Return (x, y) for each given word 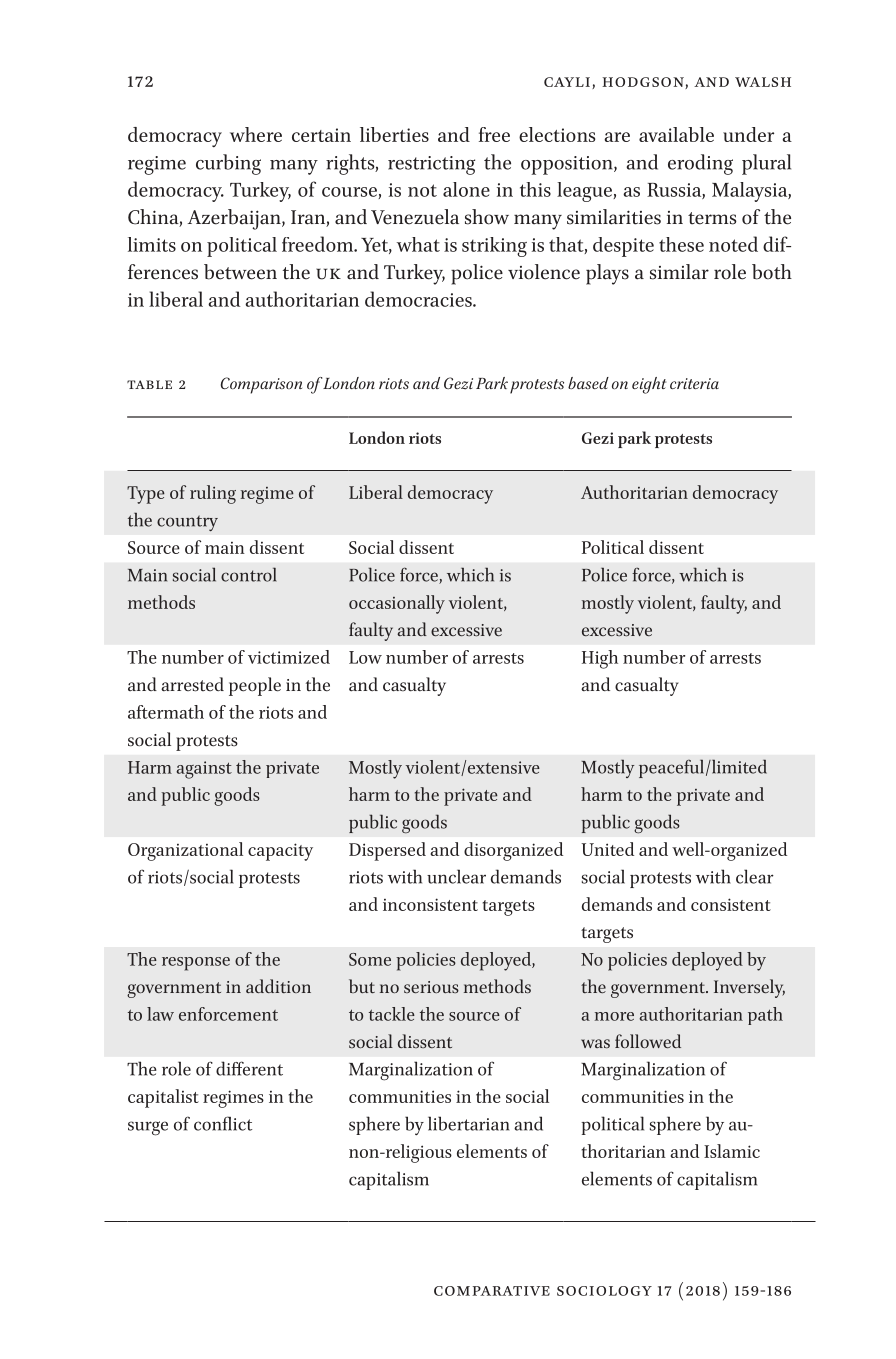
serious (431, 987)
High (600, 659)
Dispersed (387, 851)
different (249, 1068)
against (204, 770)
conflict (223, 1123)
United (607, 849)
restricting (431, 165)
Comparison (261, 385)
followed (648, 1041)
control (249, 574)
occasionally (397, 604)
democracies (419, 299)
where (256, 134)
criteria (694, 383)
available (676, 134)
